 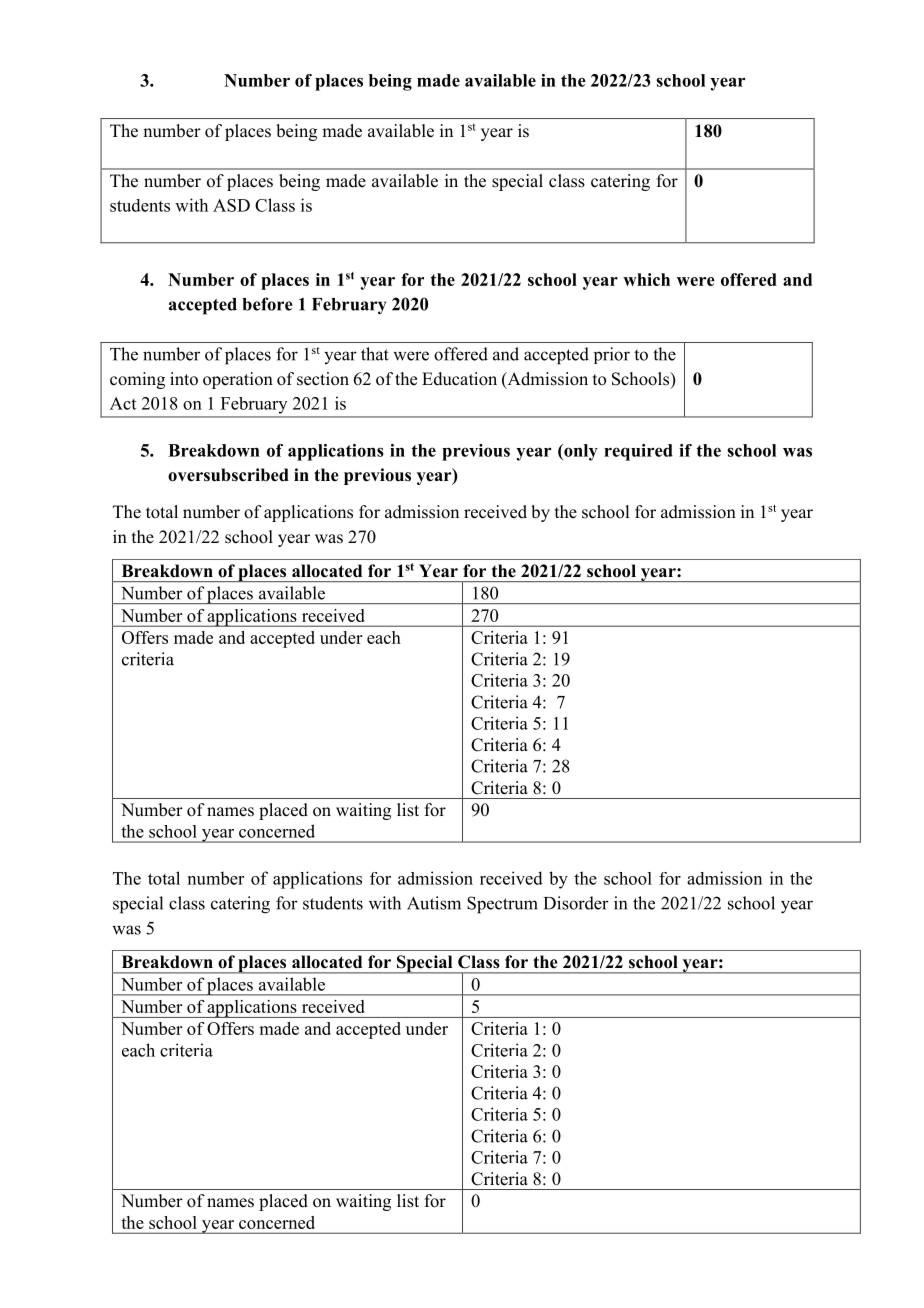 I want to click on required, so click(x=638, y=452).
